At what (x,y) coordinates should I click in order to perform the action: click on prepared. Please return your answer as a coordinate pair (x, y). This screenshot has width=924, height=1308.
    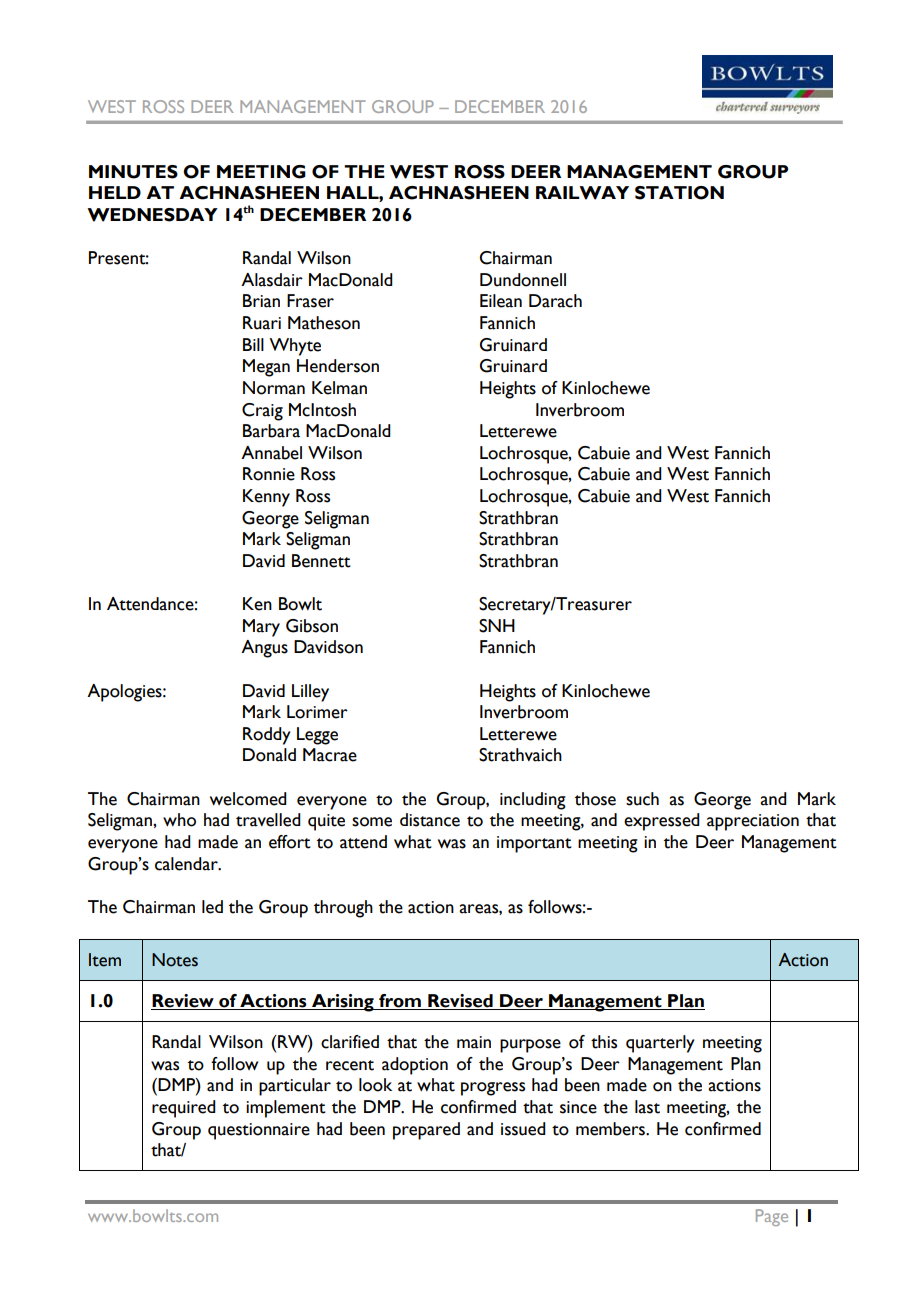
    Looking at the image, I should click on (426, 1131).
